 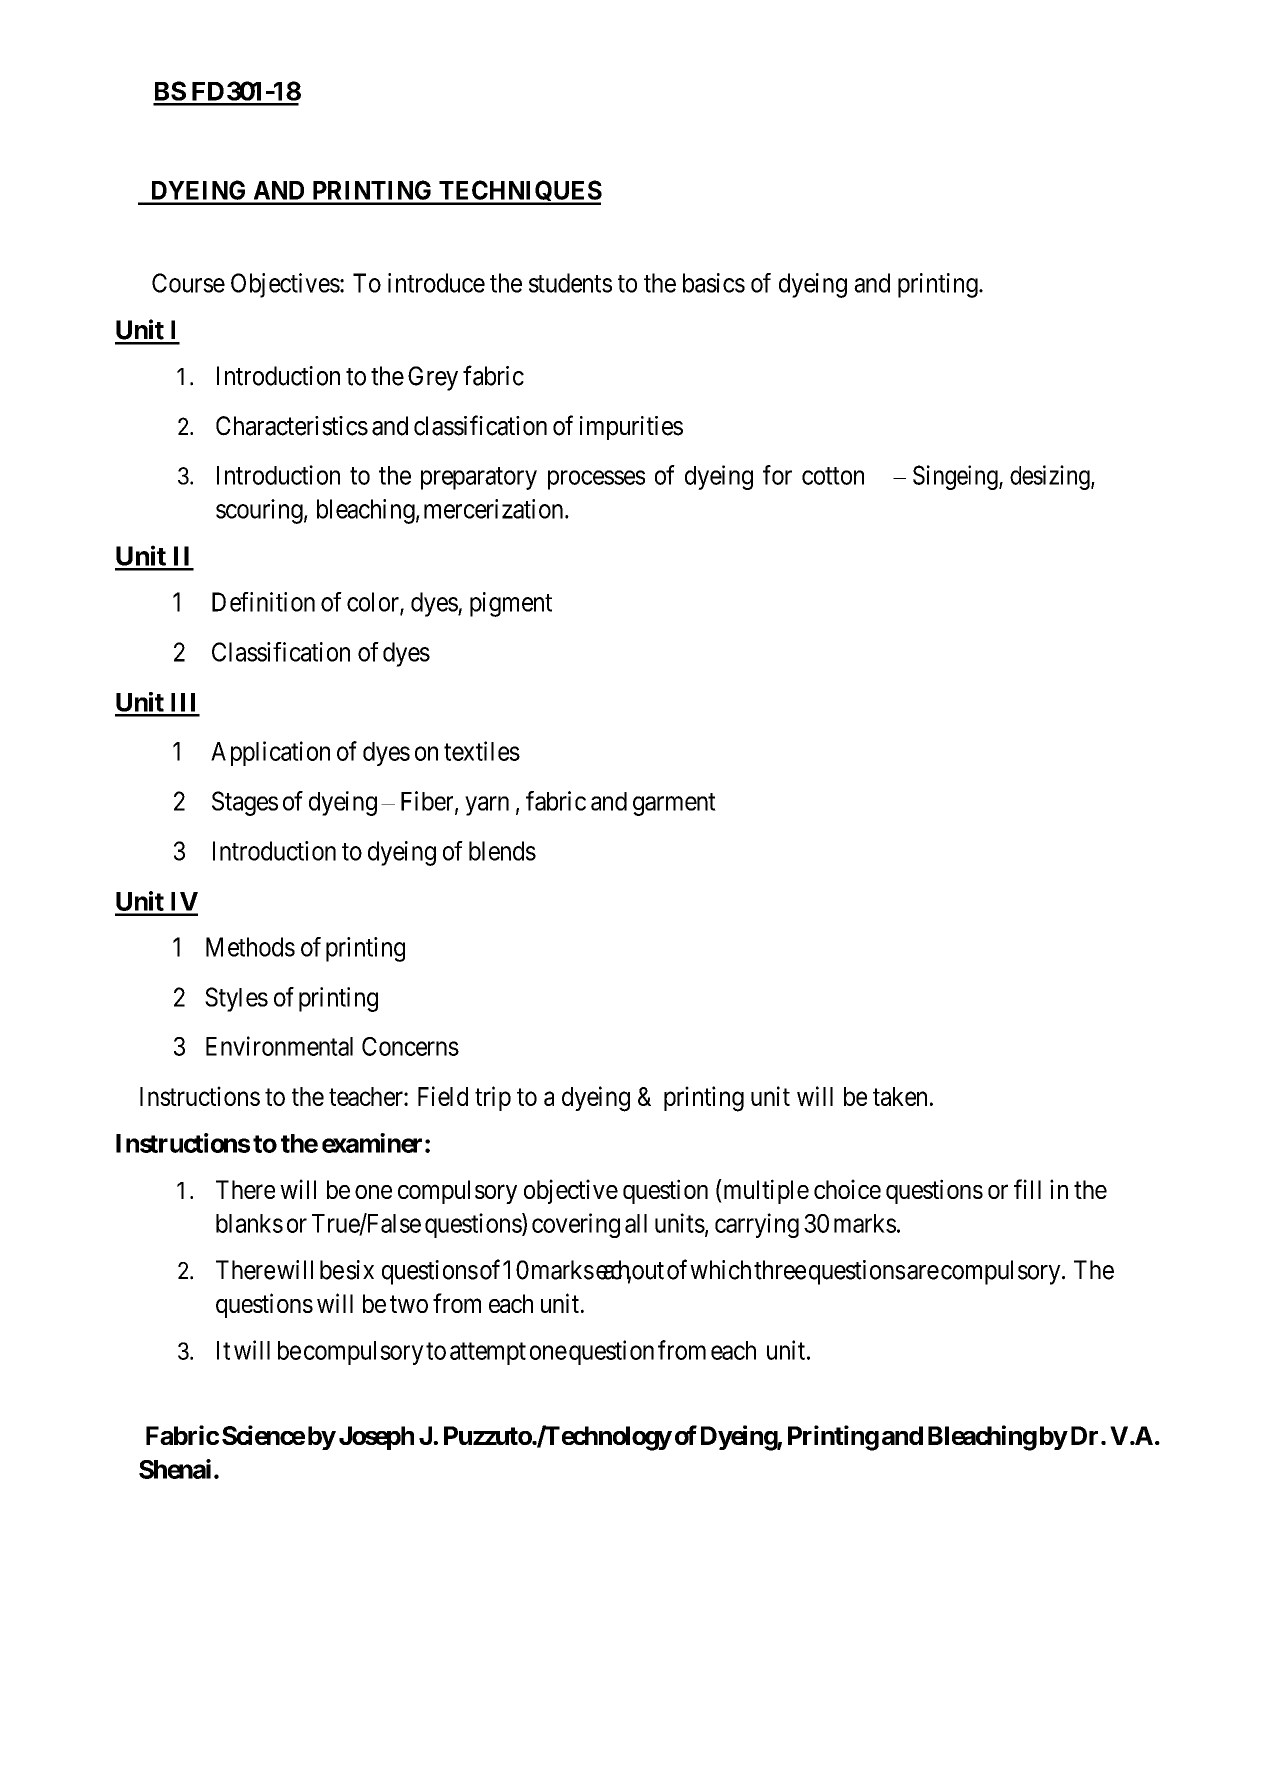 What do you see at coordinates (376, 1438) in the screenshot?
I see `Joseph` at bounding box center [376, 1438].
